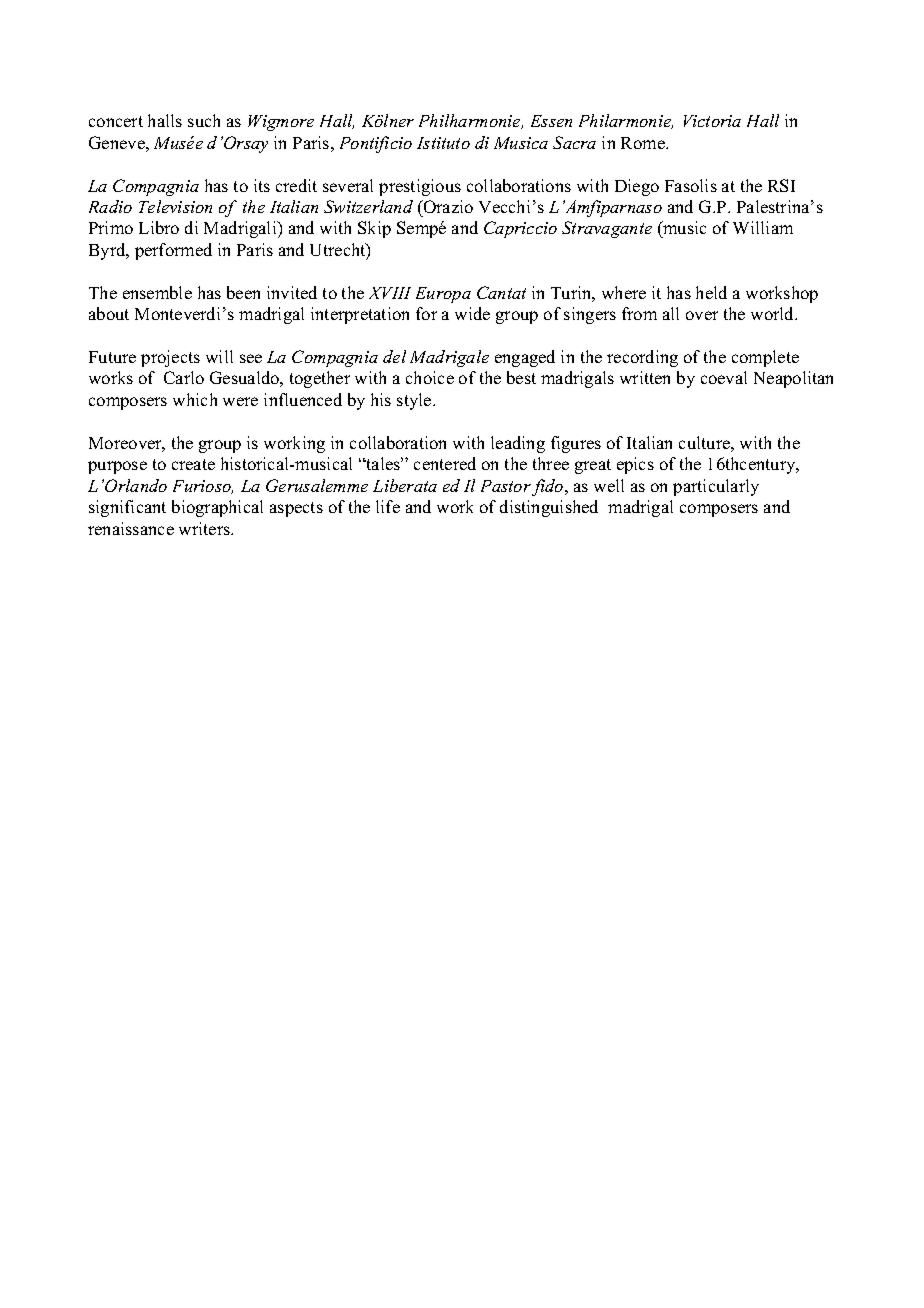  Describe the element at coordinates (711, 292) in the screenshot. I see `held` at that location.
